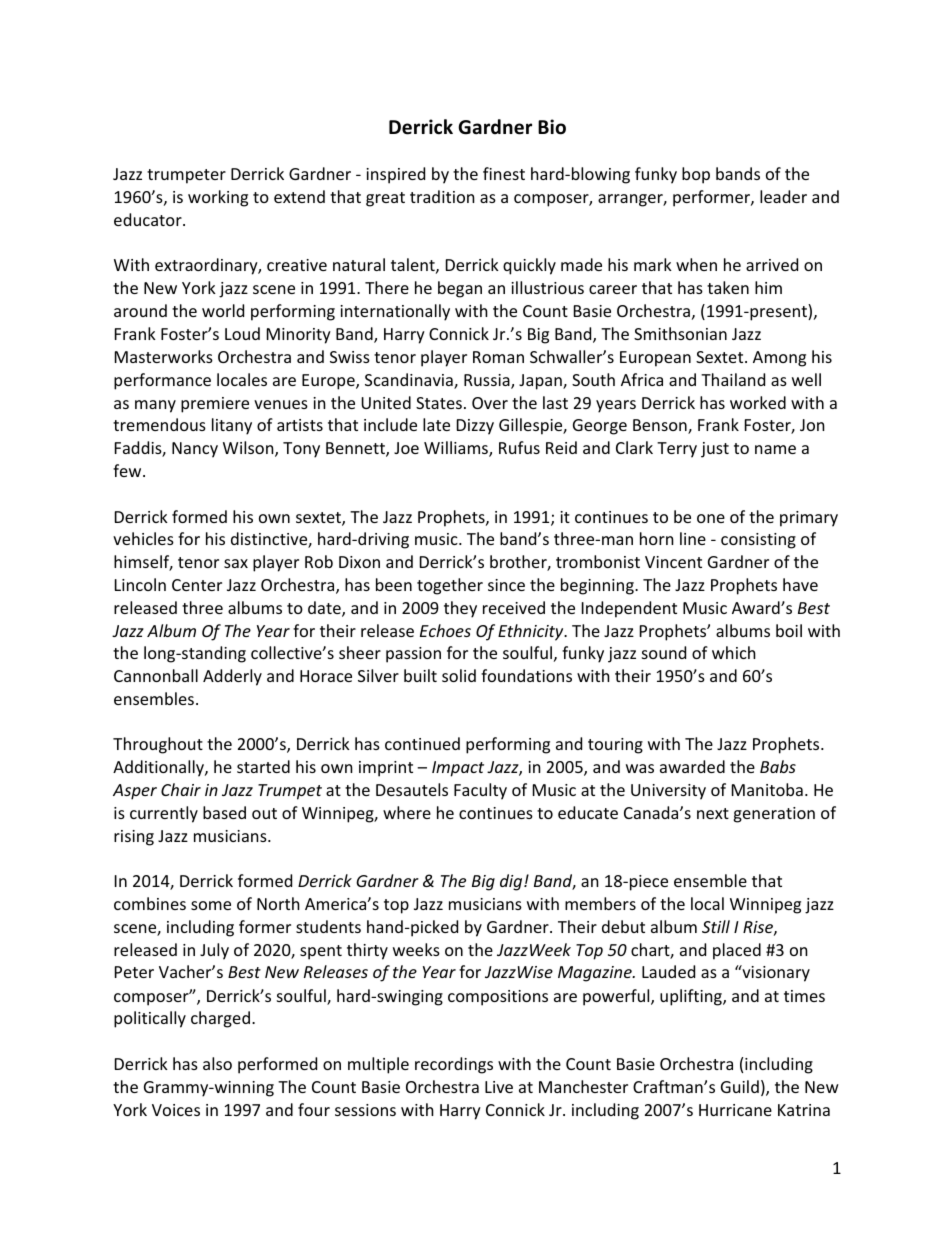  What do you see at coordinates (218, 198) in the page?
I see `working` at bounding box center [218, 198].
